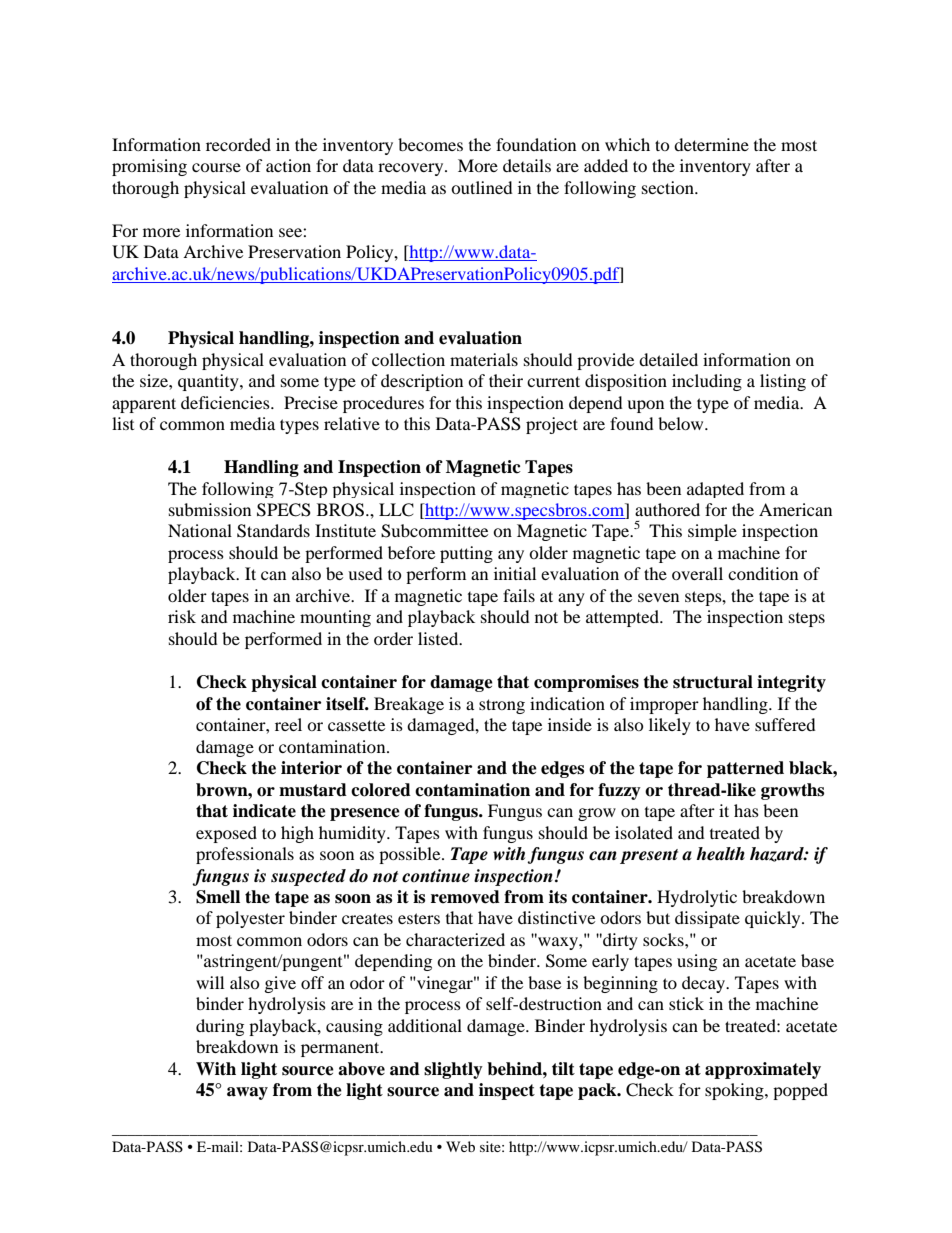 The image size is (952, 1233). What do you see at coordinates (226, 834) in the screenshot?
I see `exposed` at bounding box center [226, 834].
